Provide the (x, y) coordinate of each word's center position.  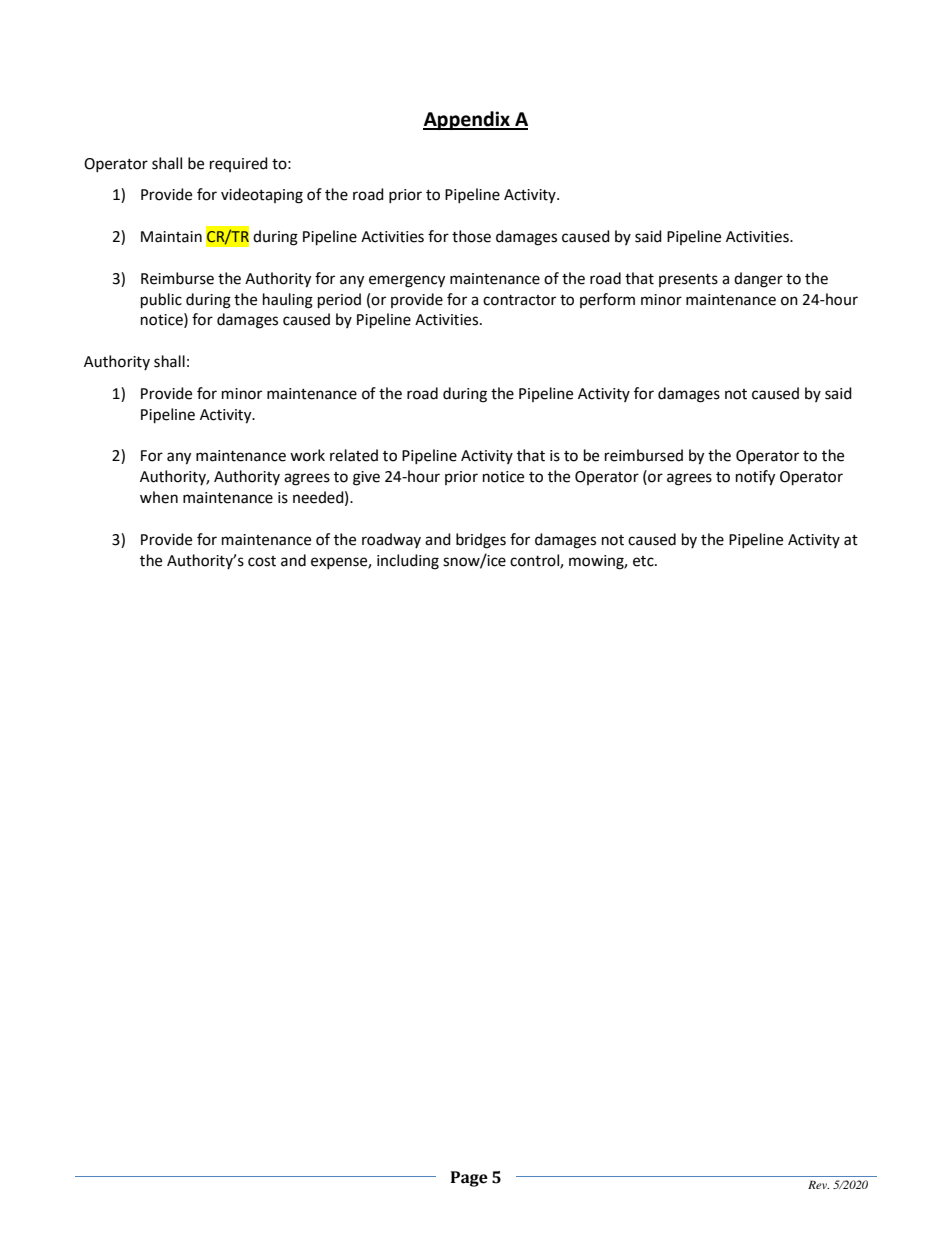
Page (469, 1179)
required (239, 164)
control (535, 561)
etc (644, 561)
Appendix (467, 120)
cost (262, 561)
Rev (818, 1184)
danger (758, 280)
